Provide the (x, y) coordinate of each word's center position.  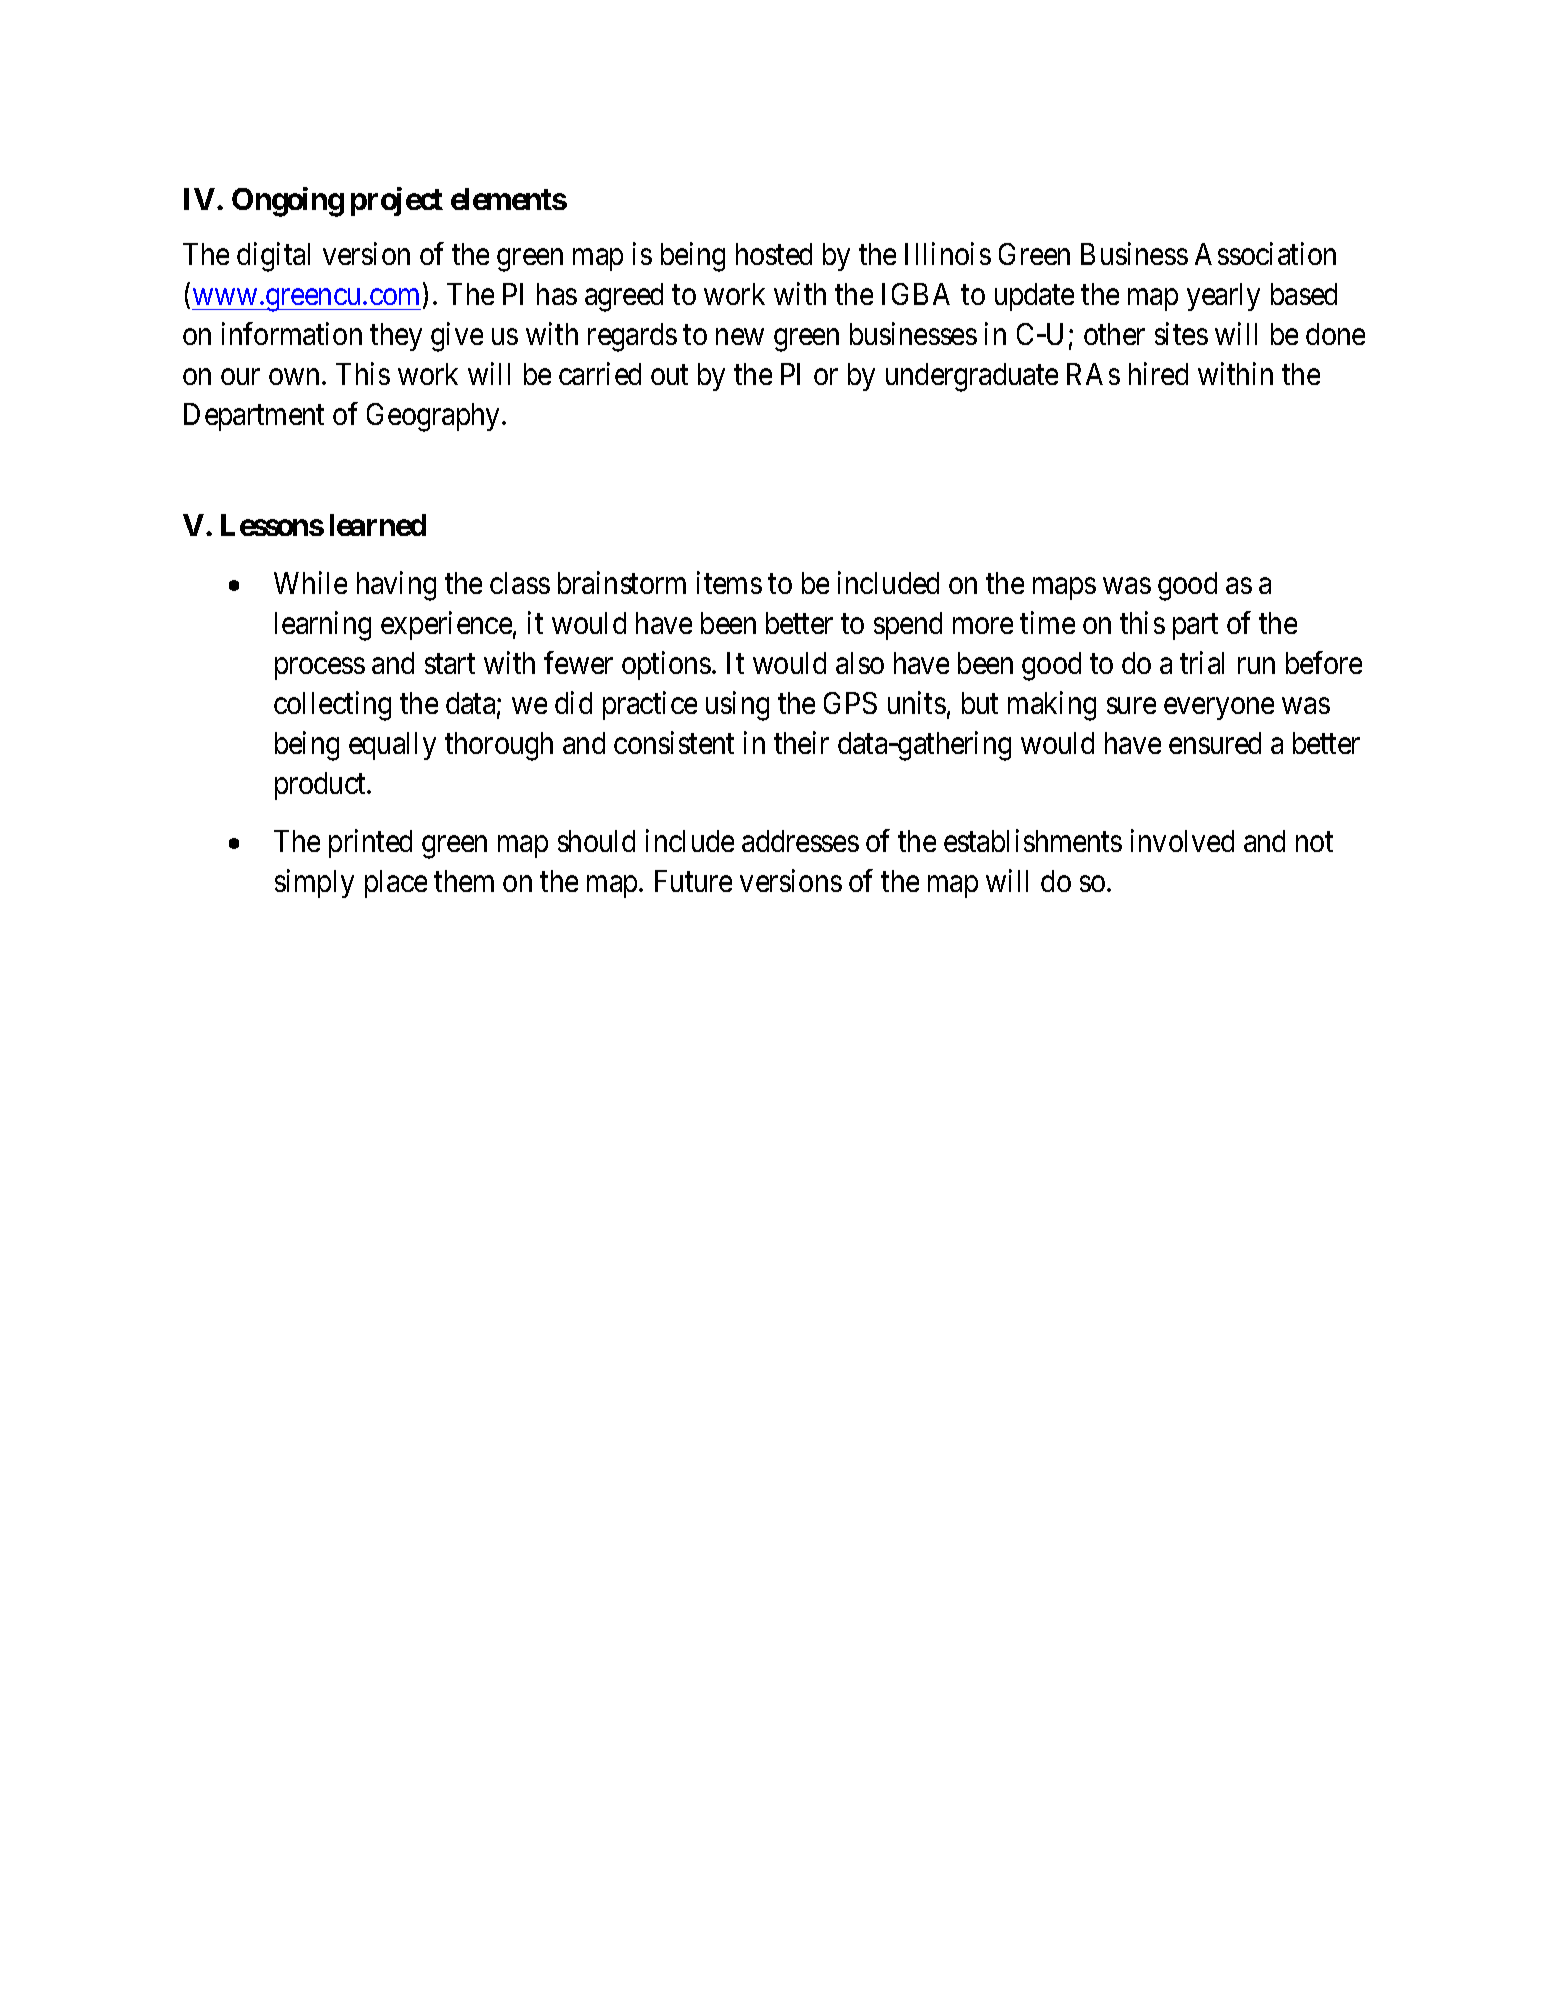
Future (693, 881)
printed (370, 843)
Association (1265, 253)
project (397, 201)
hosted (774, 254)
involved (1182, 840)
